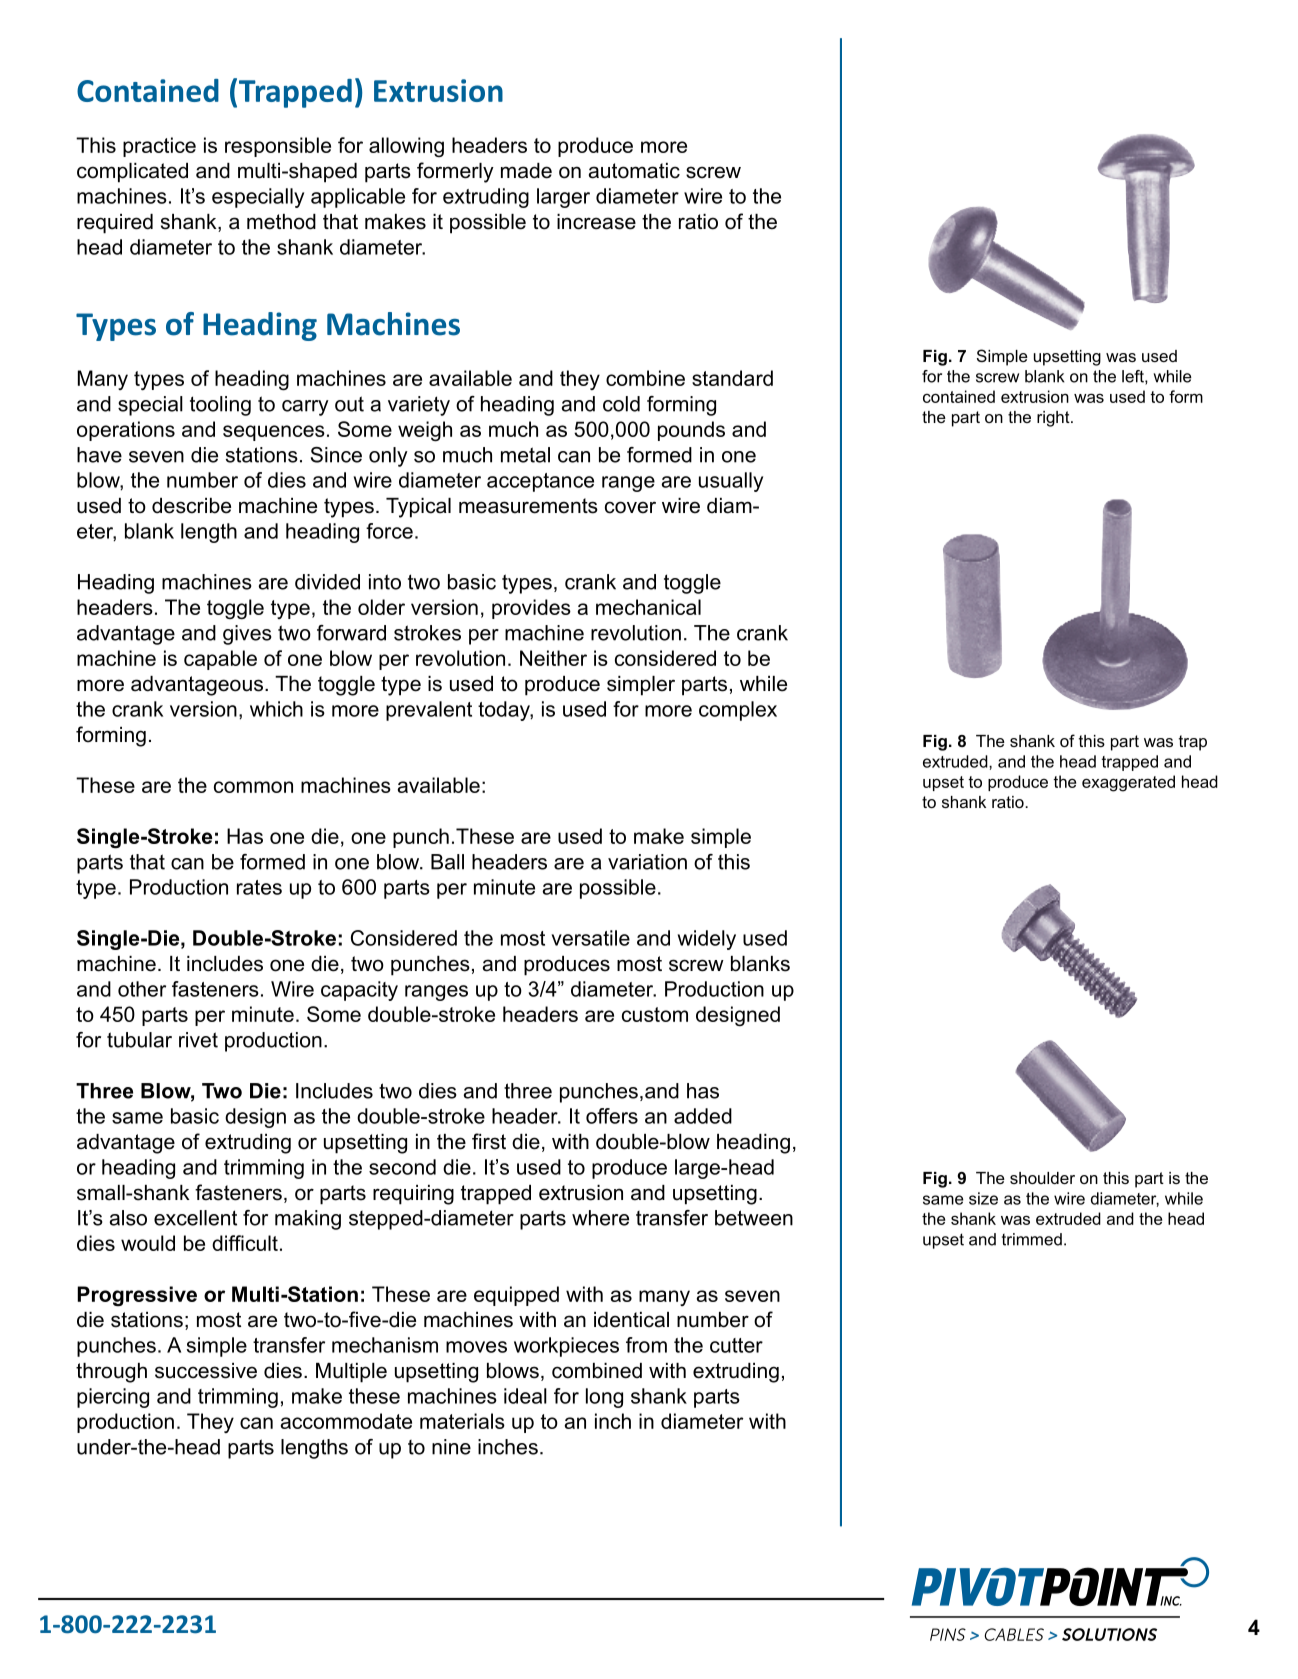  Describe the element at coordinates (634, 171) in the screenshot. I see `automatic` at that location.
